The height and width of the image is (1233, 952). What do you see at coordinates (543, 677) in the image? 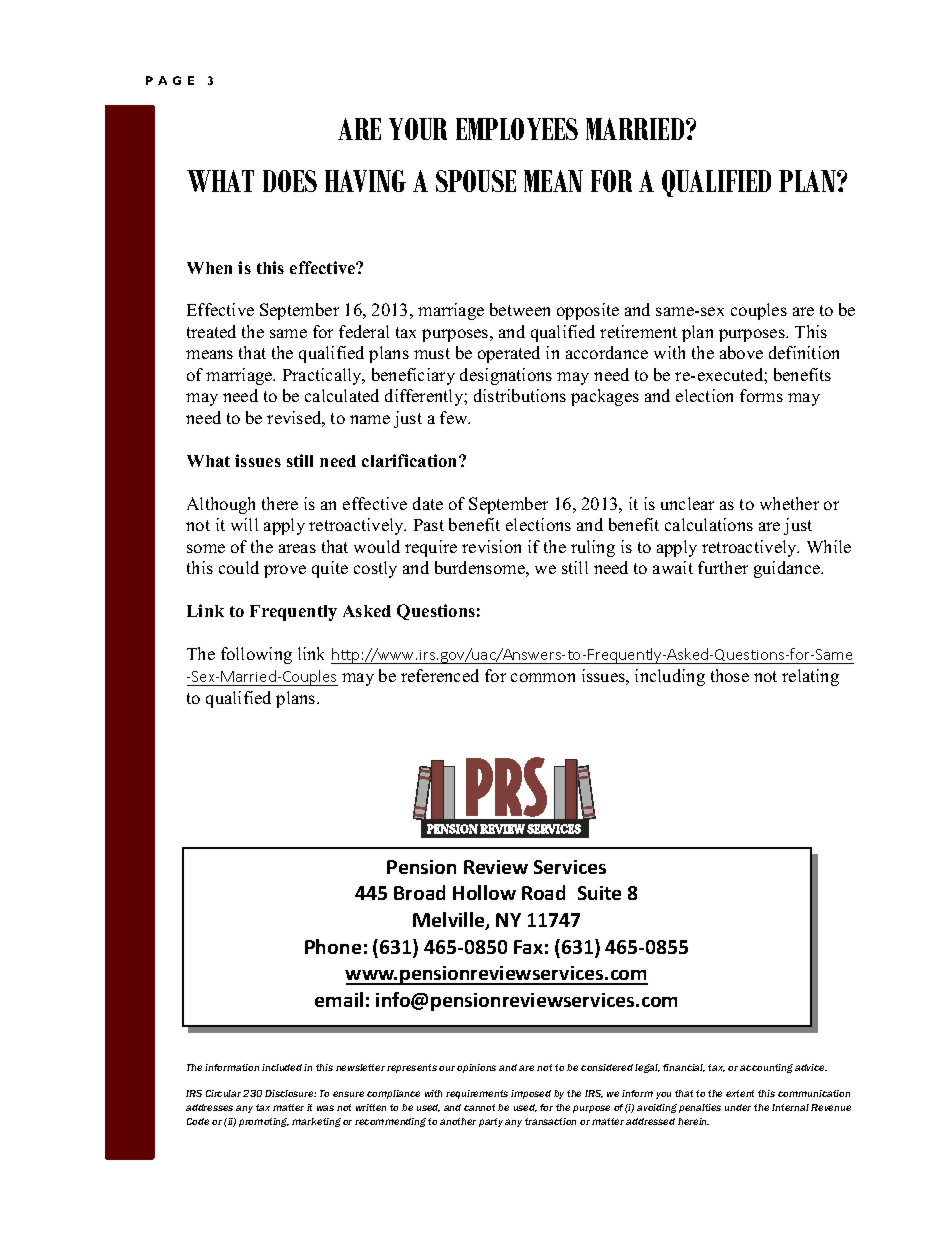
I see `common` at bounding box center [543, 677].
